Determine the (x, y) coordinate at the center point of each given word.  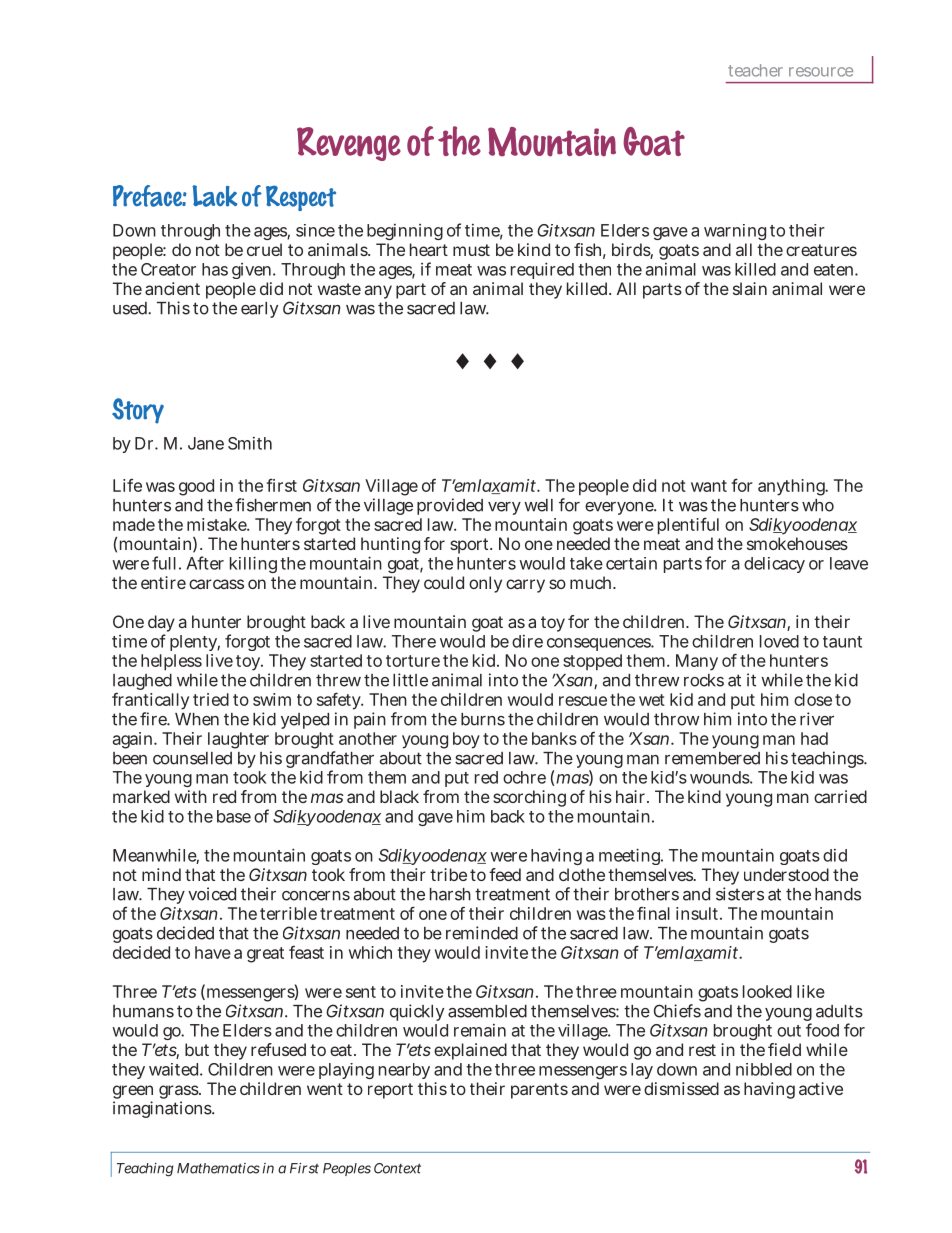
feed (505, 874)
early (259, 310)
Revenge (349, 144)
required (542, 270)
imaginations (163, 1109)
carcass (216, 584)
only (485, 584)
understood (786, 874)
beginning (405, 232)
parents (539, 1091)
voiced (212, 894)
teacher (755, 70)
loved (779, 641)
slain (750, 288)
